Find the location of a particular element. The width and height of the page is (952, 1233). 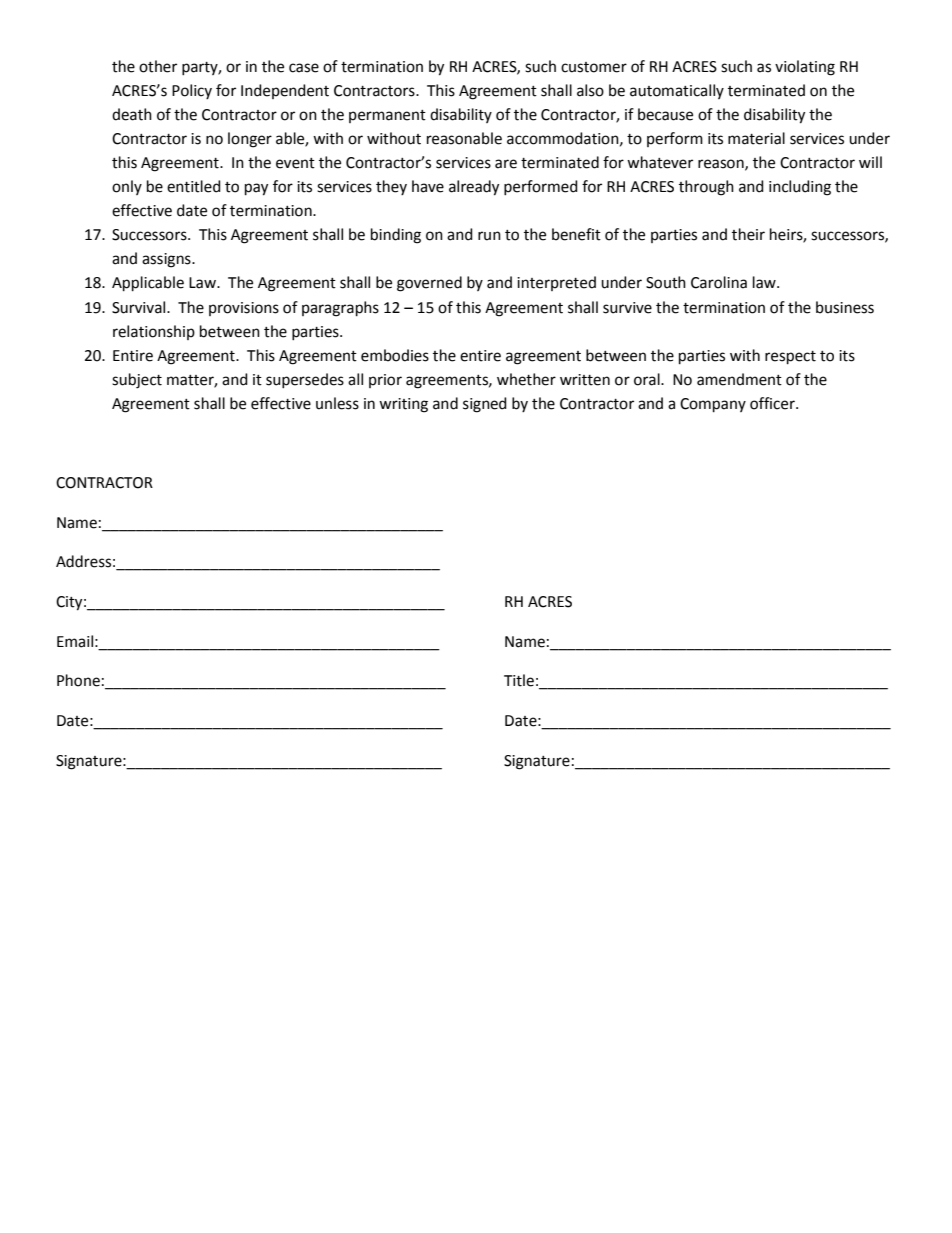

customer is located at coordinates (594, 67).
